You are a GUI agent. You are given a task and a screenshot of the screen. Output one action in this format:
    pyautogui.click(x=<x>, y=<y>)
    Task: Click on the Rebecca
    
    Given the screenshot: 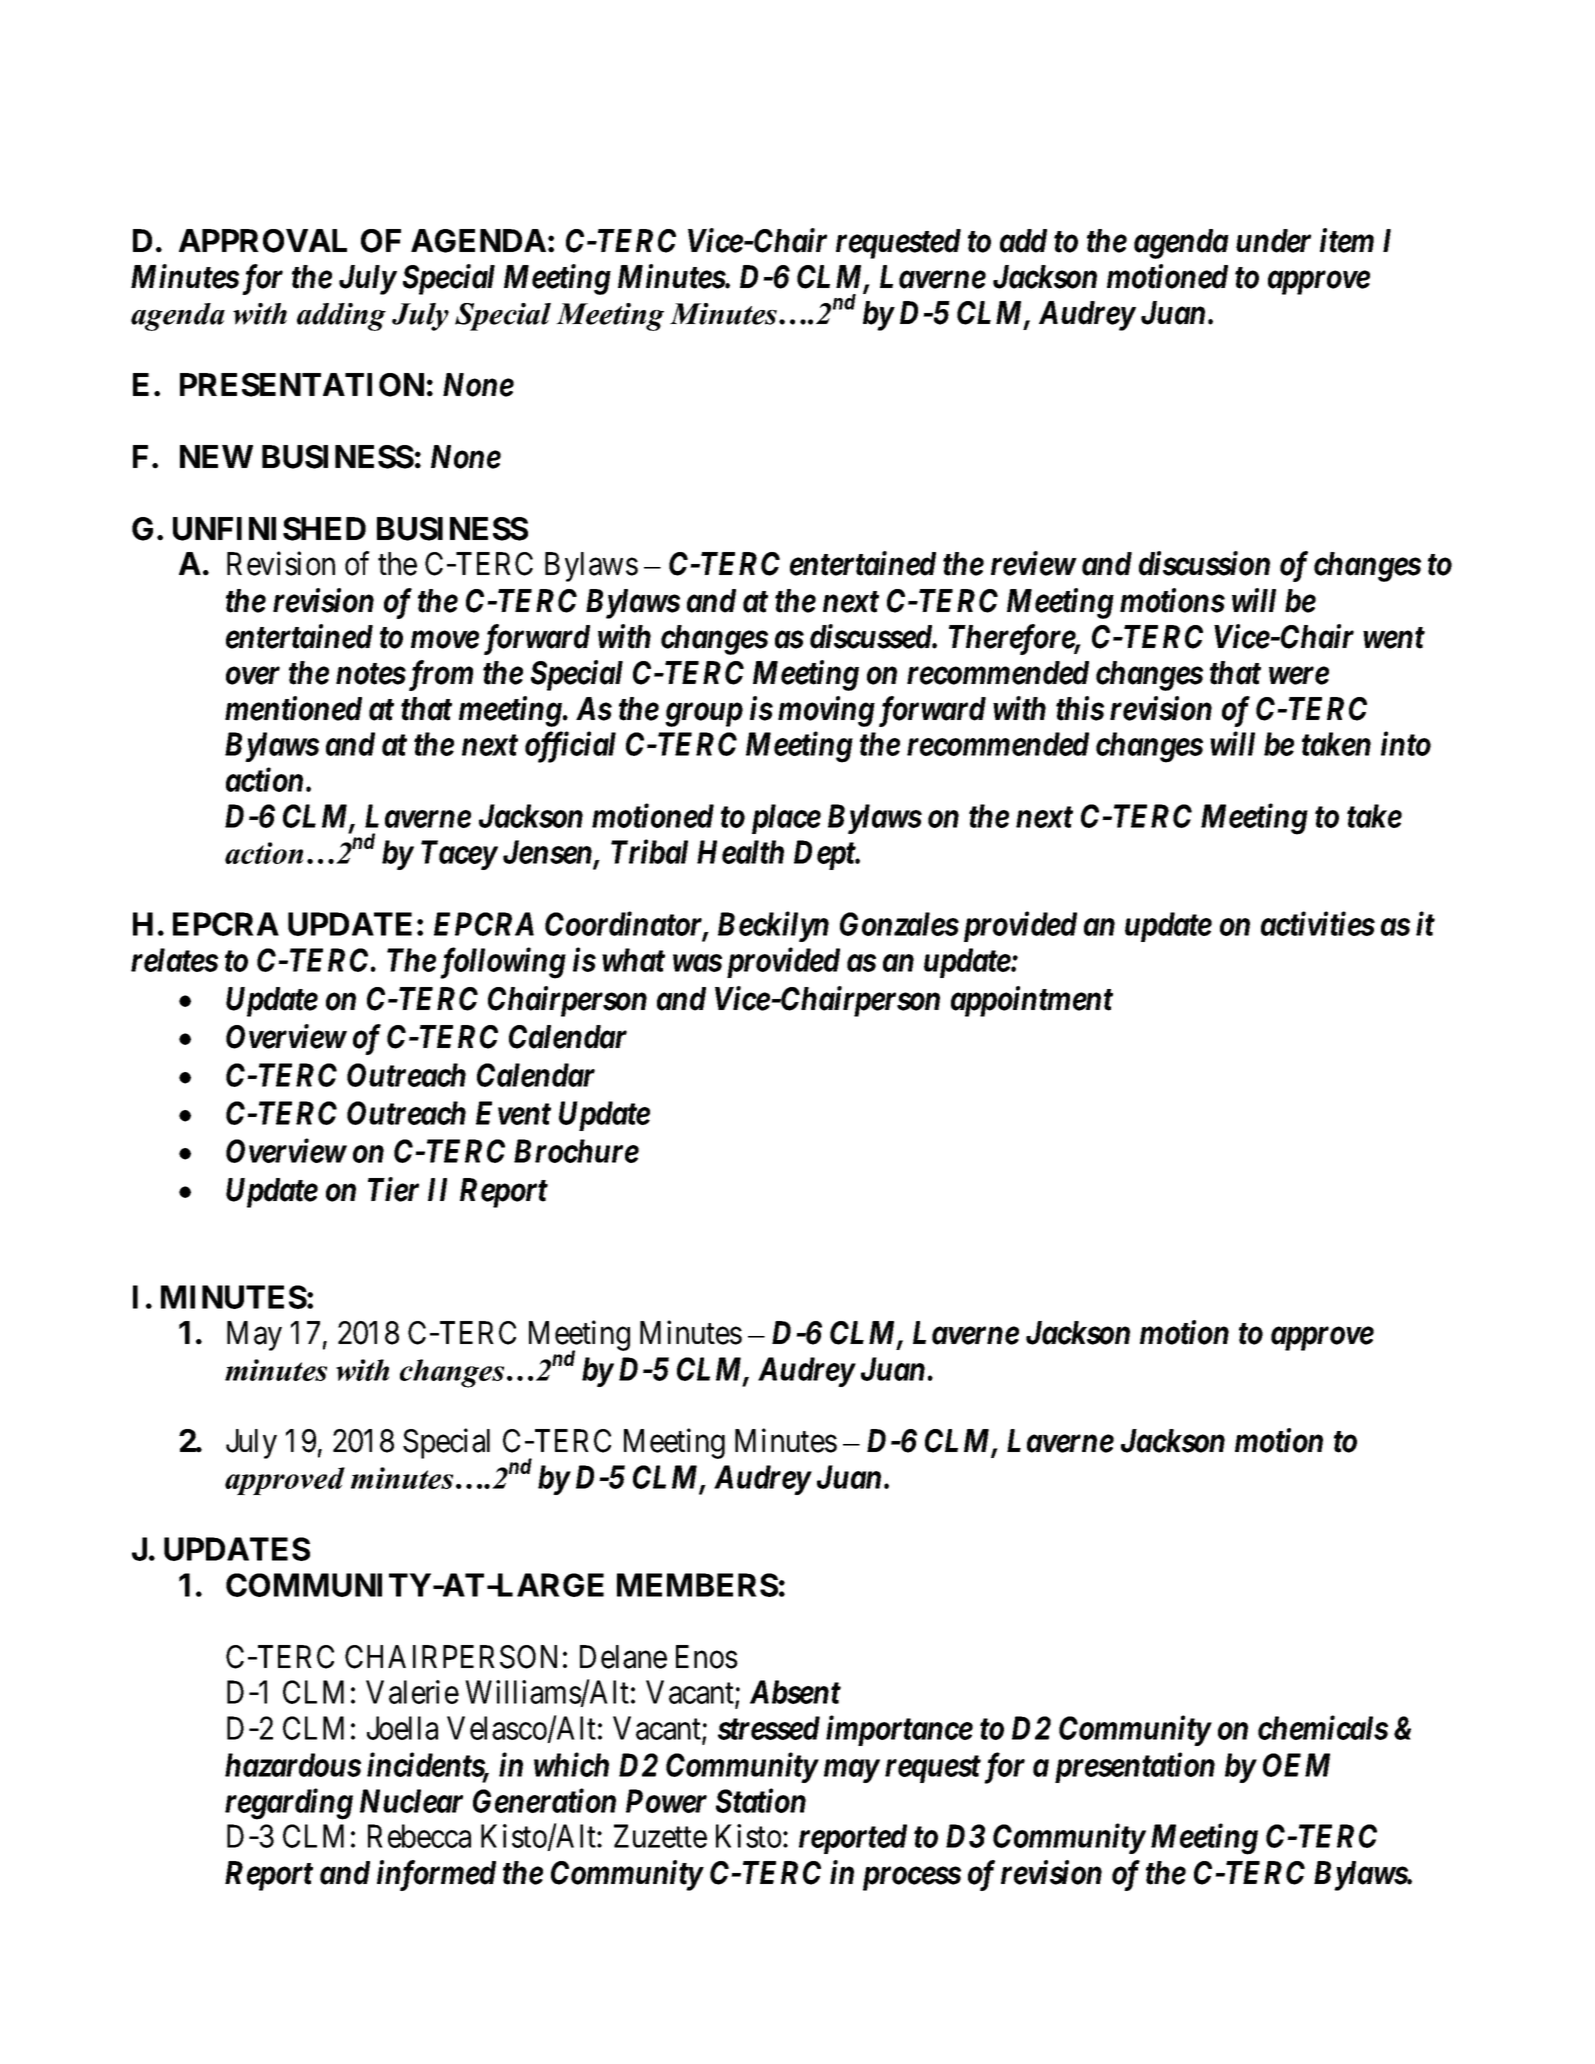 What is the action you would take?
    pyautogui.click(x=419, y=1836)
